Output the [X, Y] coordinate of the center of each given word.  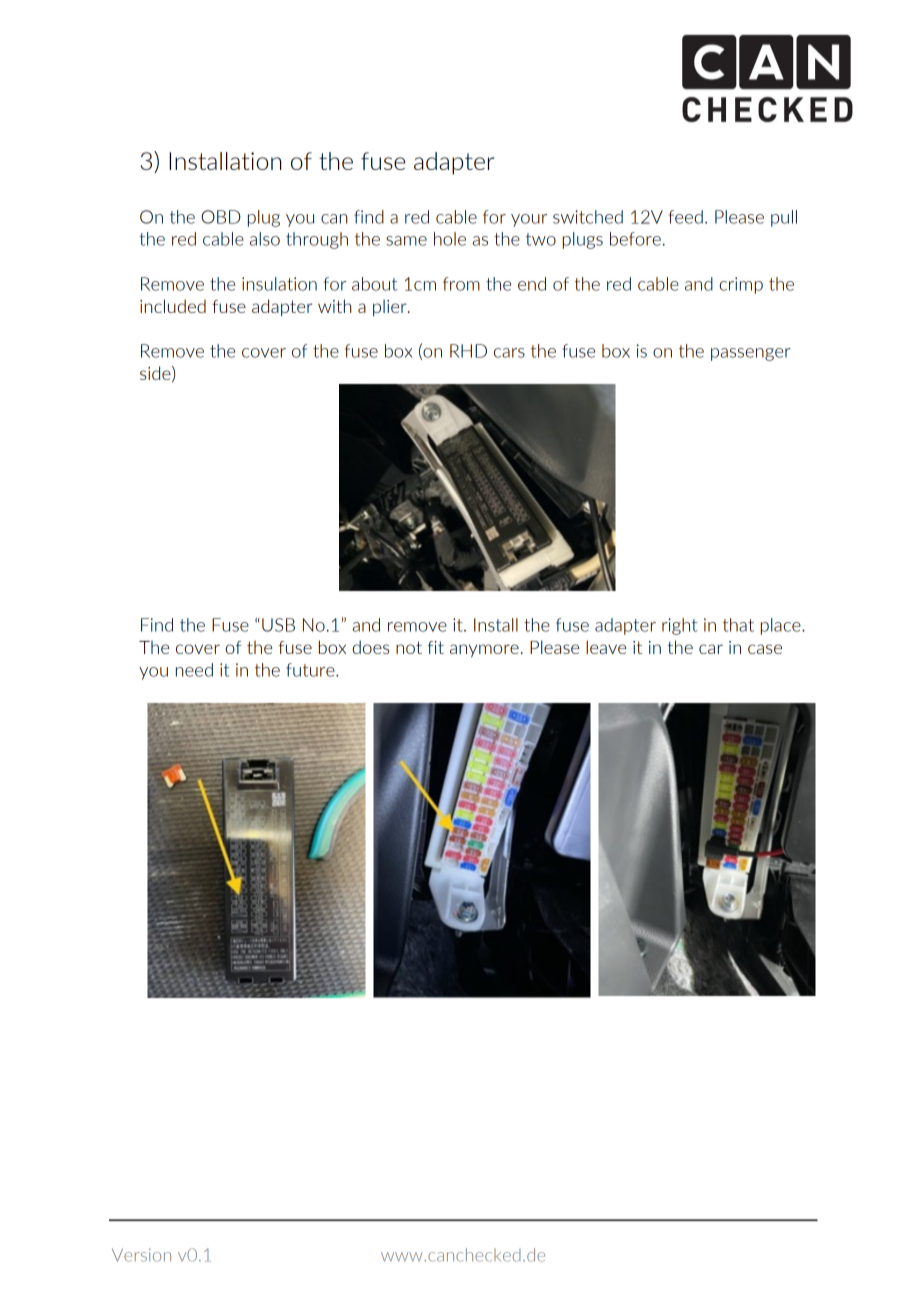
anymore [484, 650]
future [311, 670]
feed [686, 217]
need [194, 670]
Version [141, 1255]
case [765, 649]
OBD [221, 217]
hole [450, 239]
